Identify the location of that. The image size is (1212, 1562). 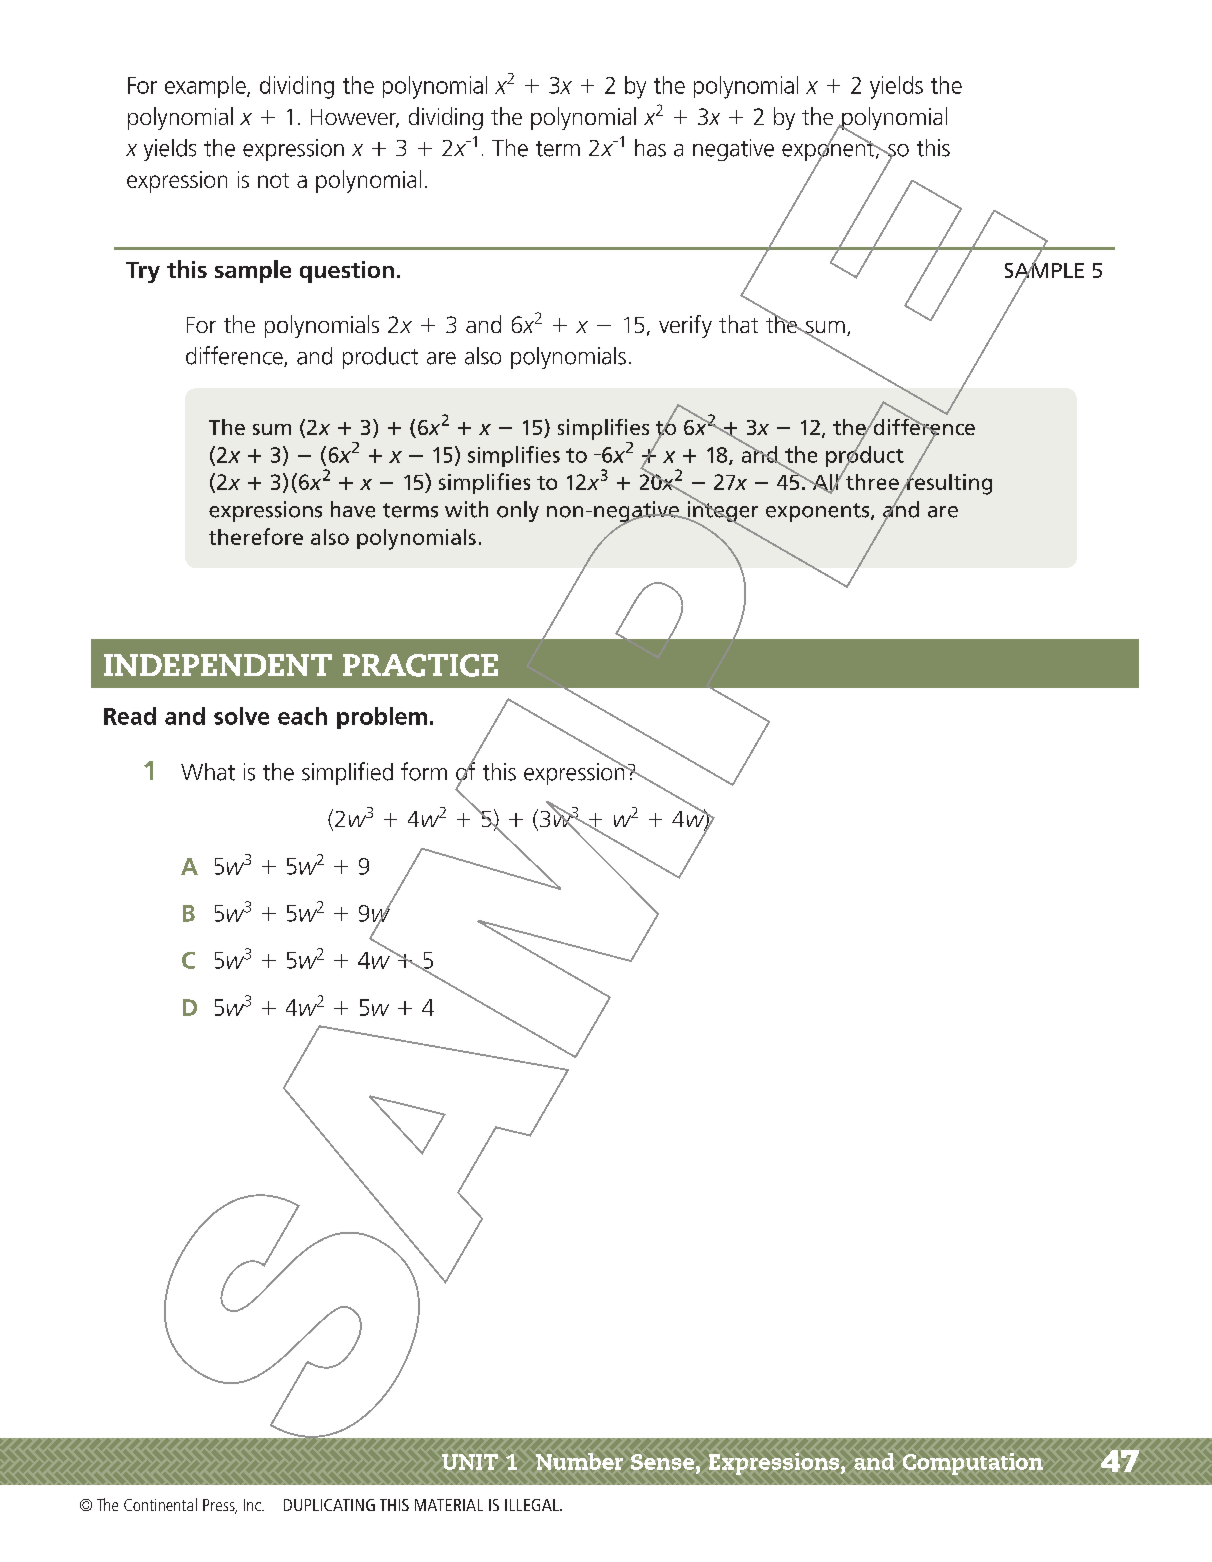
(738, 324).
